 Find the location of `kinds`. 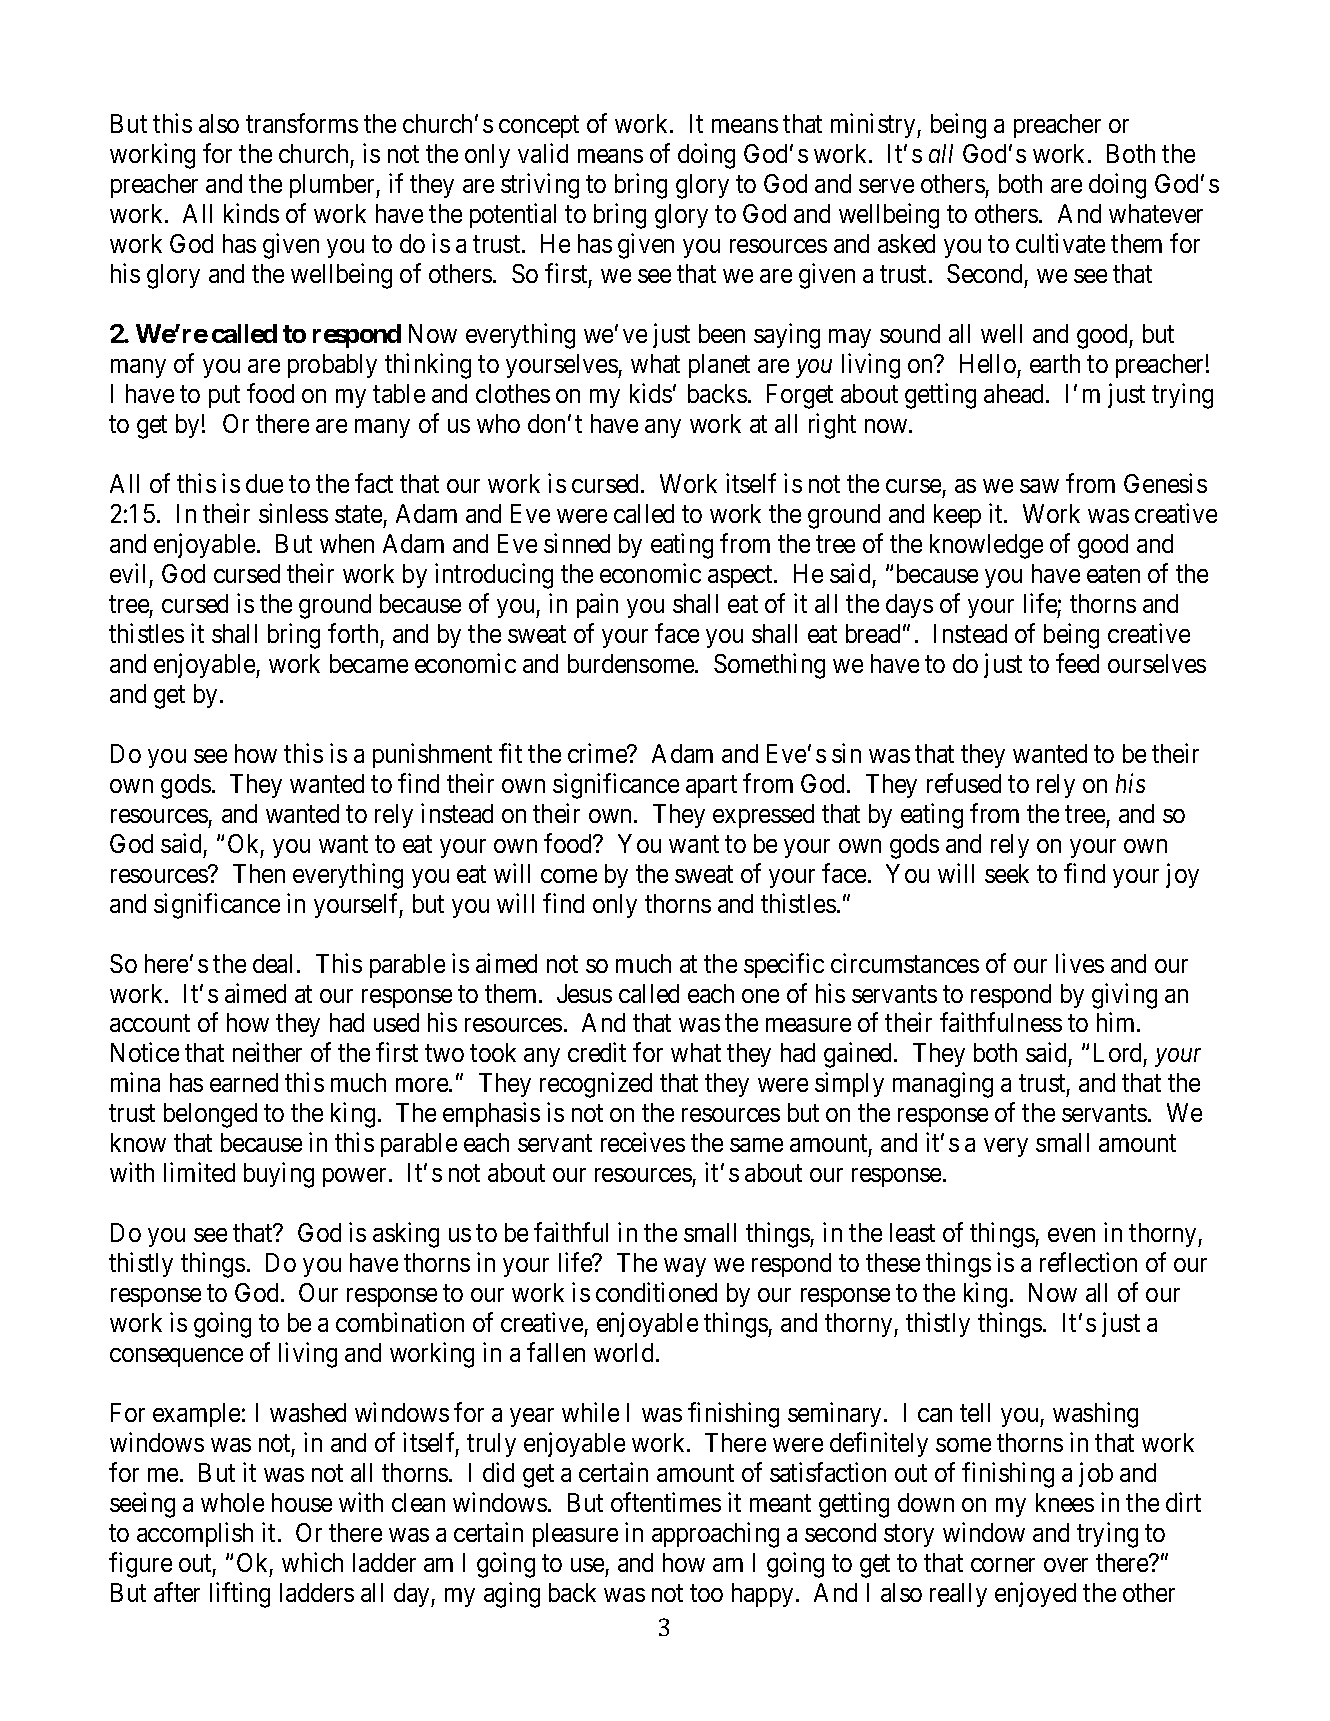

kinds is located at coordinates (251, 213).
